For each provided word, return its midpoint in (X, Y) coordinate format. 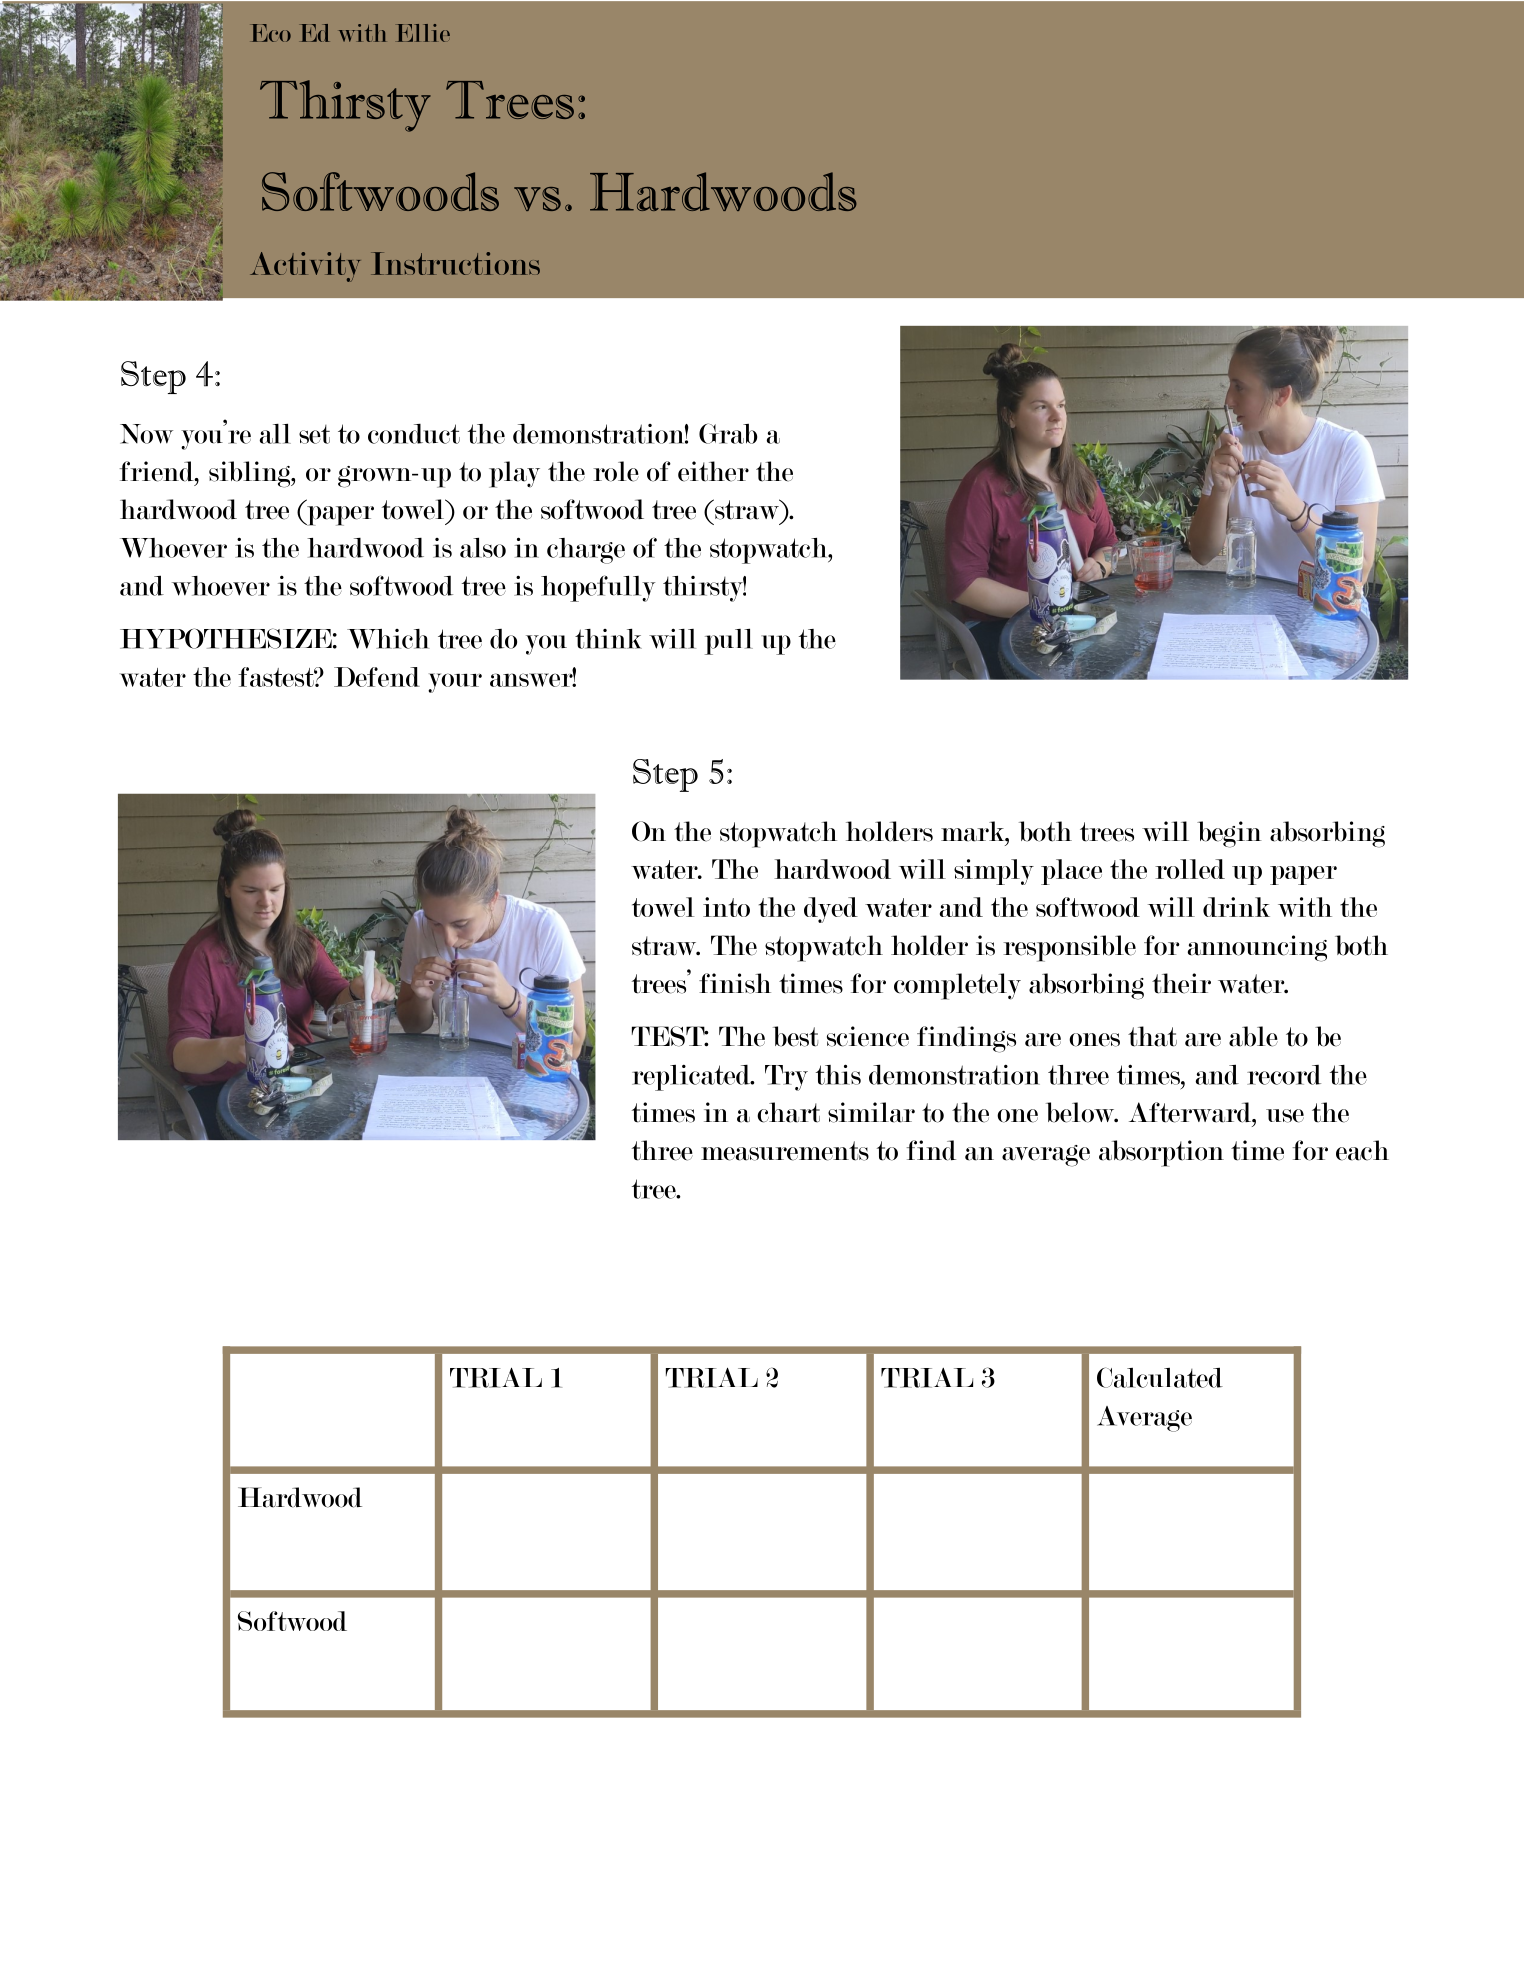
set (314, 434)
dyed (831, 910)
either (713, 471)
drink (1236, 907)
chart (788, 1112)
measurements (785, 1151)
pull (729, 641)
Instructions (455, 263)
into (726, 907)
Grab (728, 433)
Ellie (423, 33)
